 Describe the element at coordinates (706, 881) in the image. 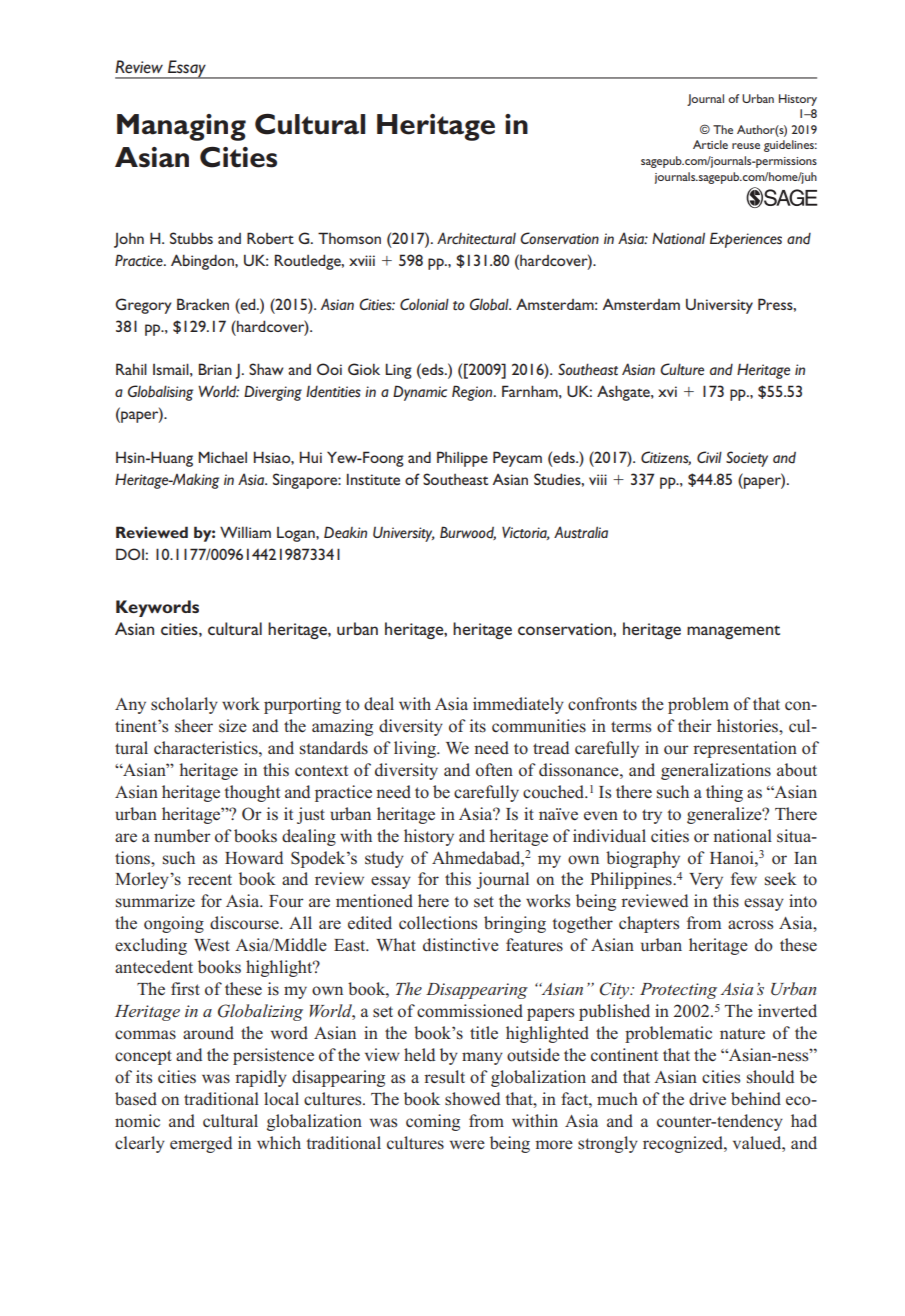

I see `Very` at that location.
